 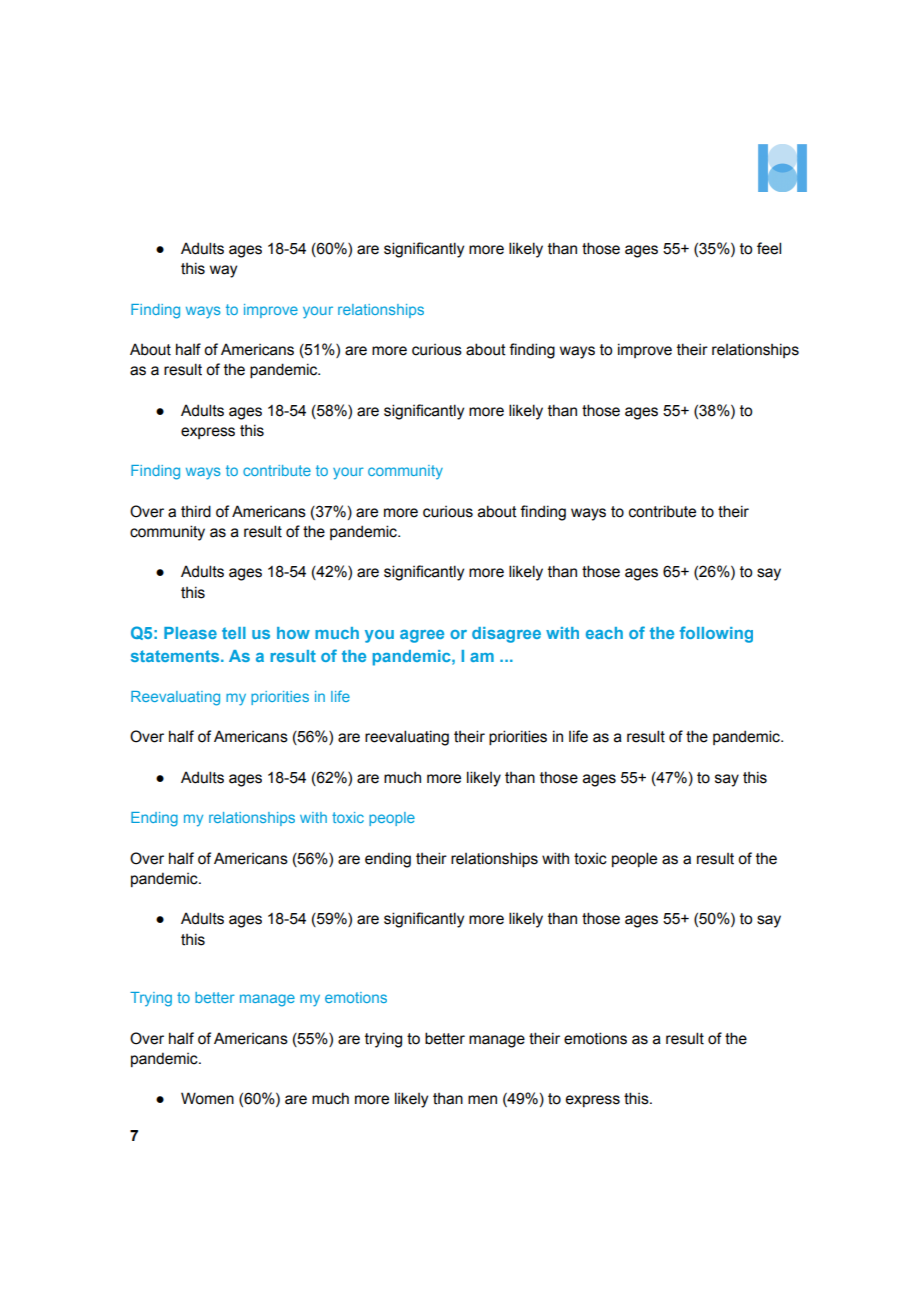 What do you see at coordinates (769, 248) in the image?
I see `feel` at bounding box center [769, 248].
